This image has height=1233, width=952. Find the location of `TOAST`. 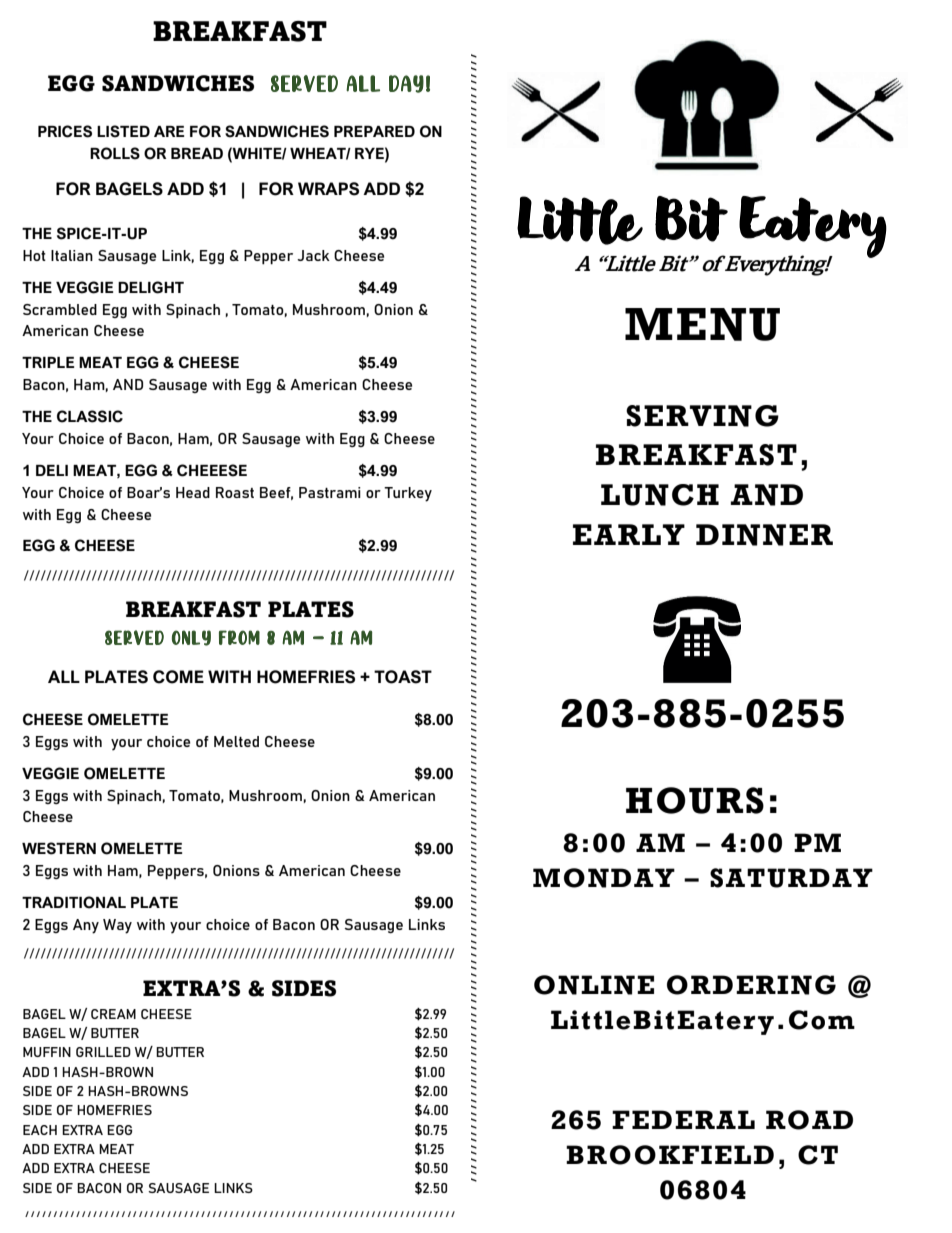

TOAST is located at coordinates (403, 677).
